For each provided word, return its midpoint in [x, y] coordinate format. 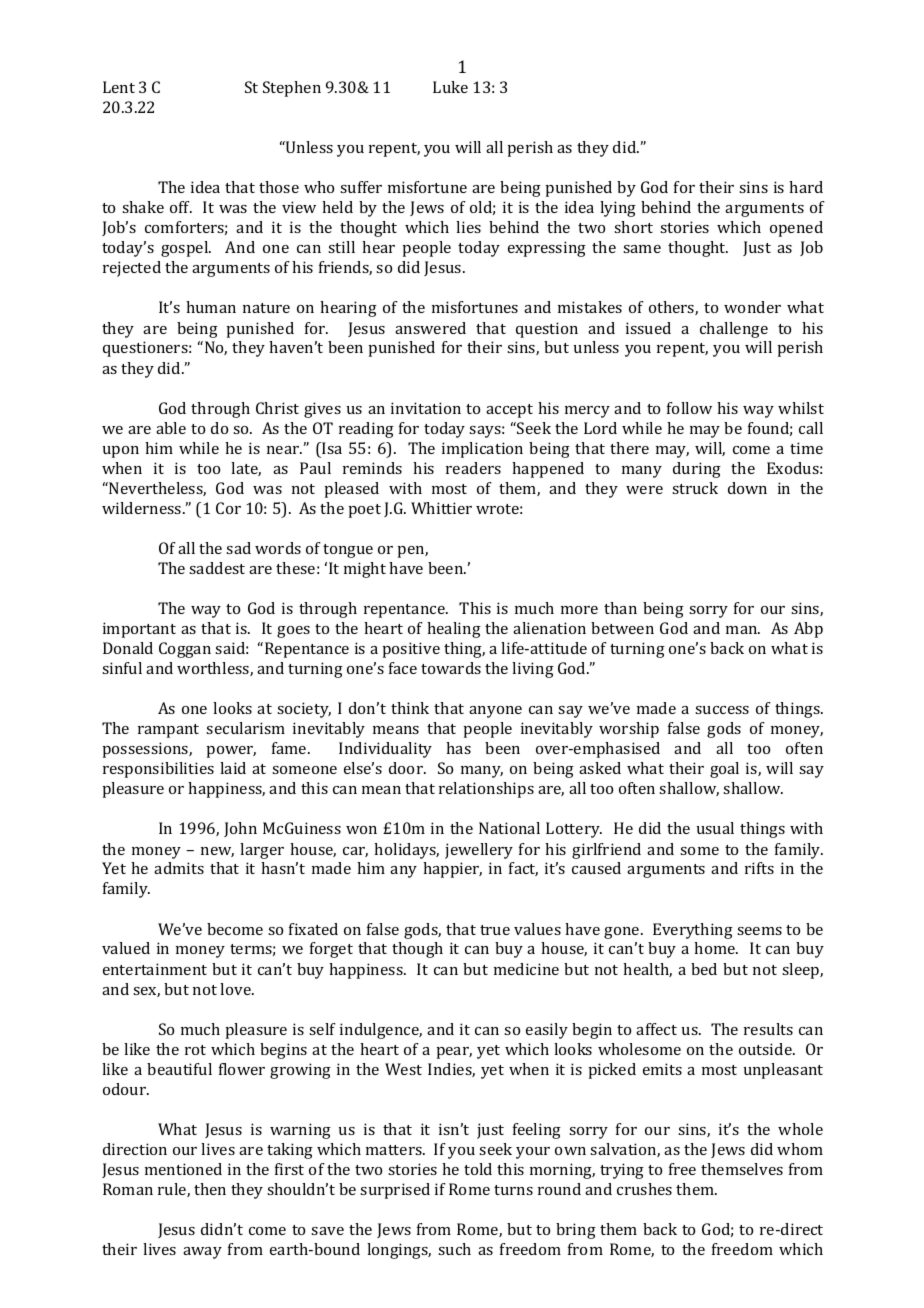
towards [451, 668]
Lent [119, 87]
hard [806, 187]
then [210, 1189]
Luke [450, 87]
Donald [128, 648]
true [495, 930]
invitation [426, 408]
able [171, 428]
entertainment [155, 969]
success [722, 710]
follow [689, 408]
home [716, 948]
